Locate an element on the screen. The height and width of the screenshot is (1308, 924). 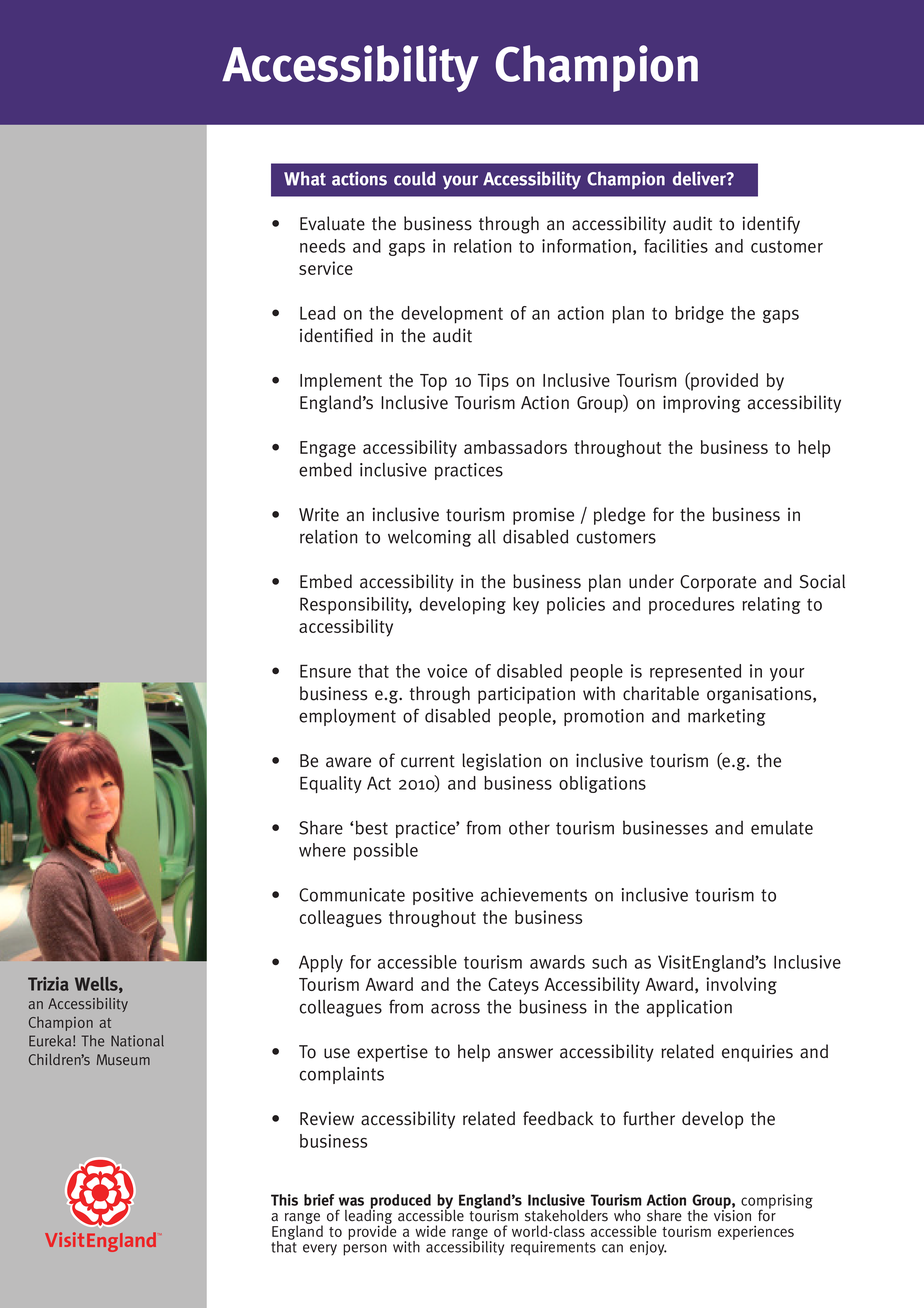
What is located at coordinates (305, 178).
